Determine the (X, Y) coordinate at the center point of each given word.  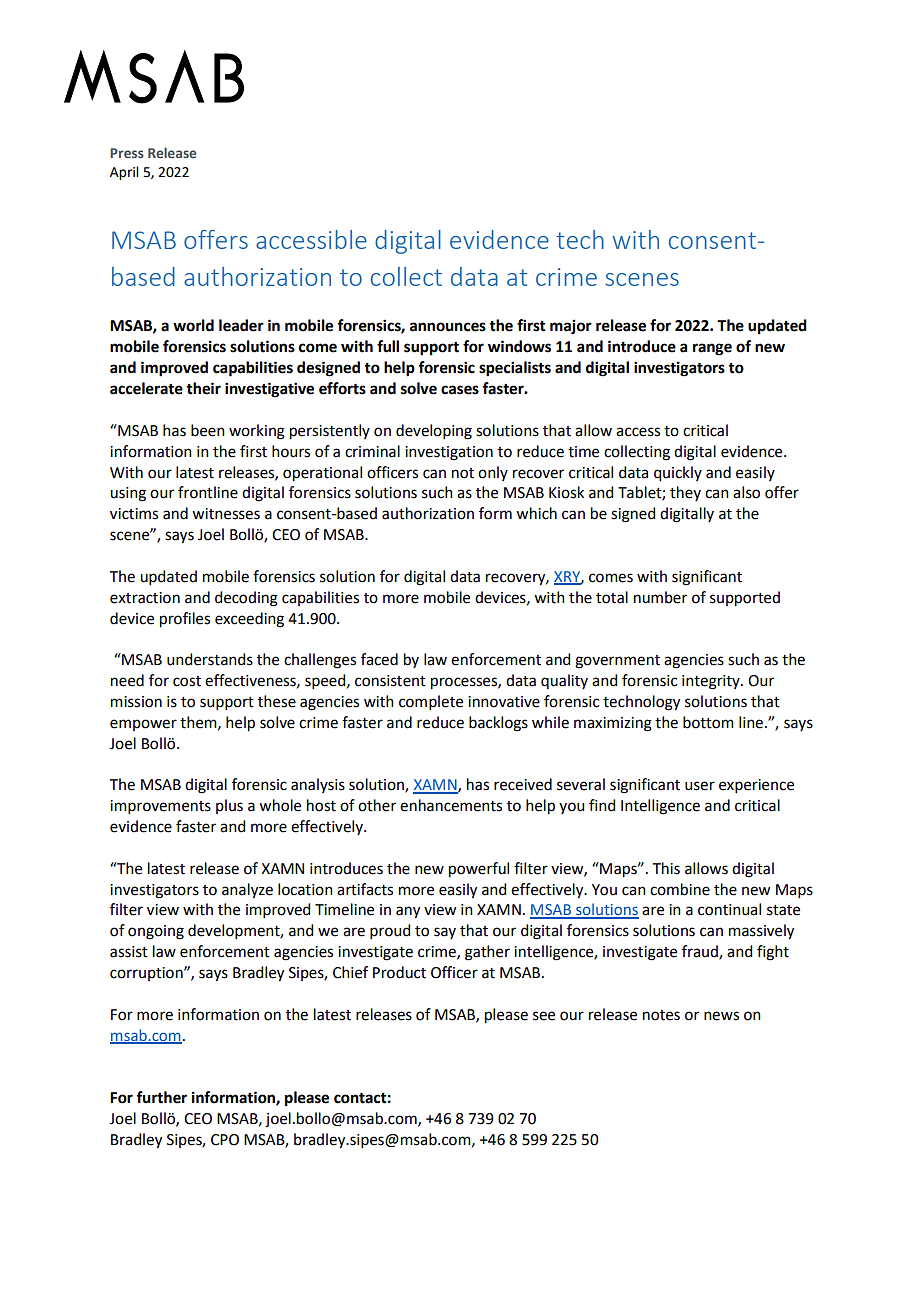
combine (680, 889)
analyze (247, 891)
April (124, 173)
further (161, 1097)
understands (210, 659)
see (544, 1016)
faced (379, 659)
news (721, 1016)
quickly (678, 474)
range (712, 349)
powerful (479, 870)
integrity (712, 682)
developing (434, 432)
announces (448, 327)
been (208, 430)
